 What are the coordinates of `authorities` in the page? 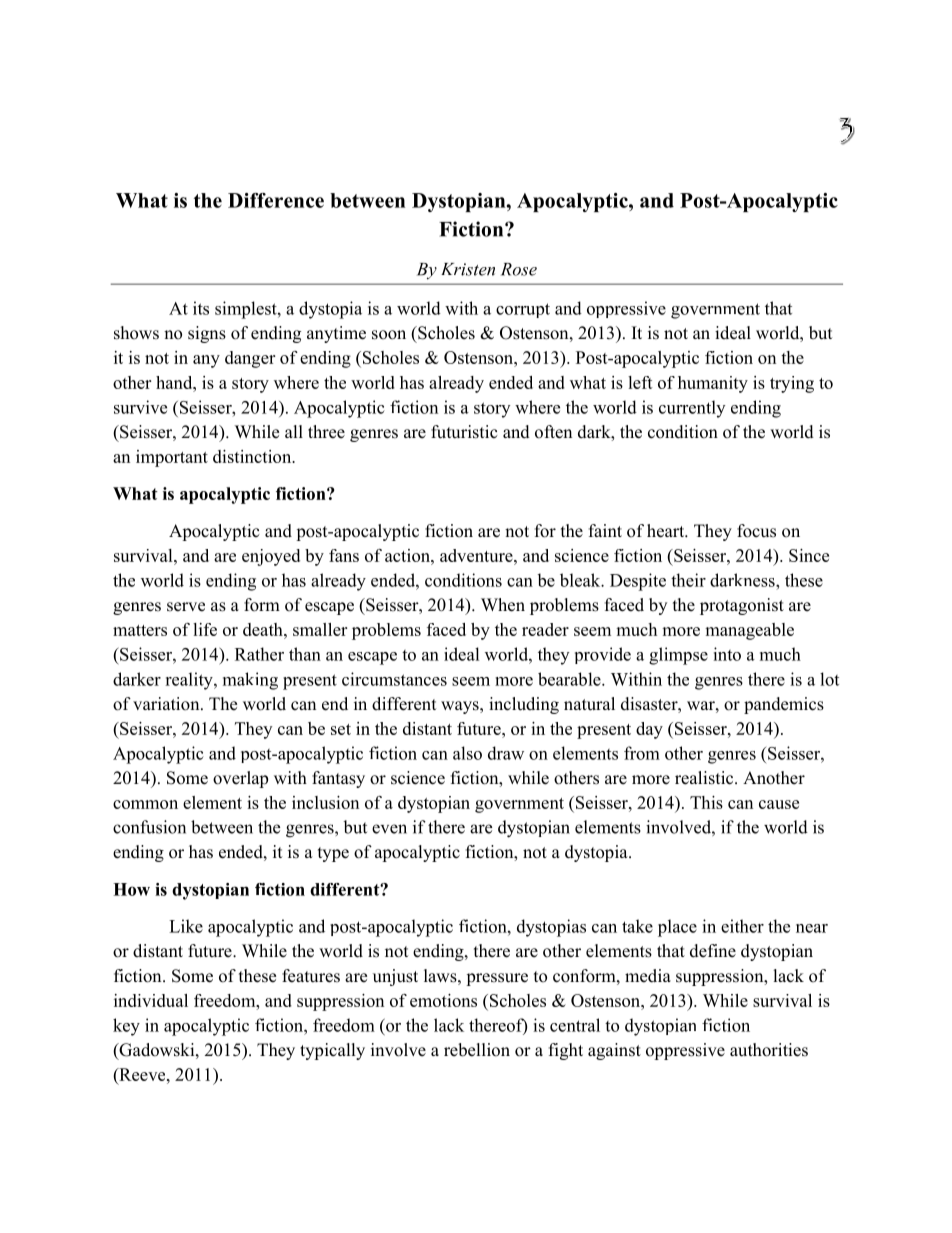 It's located at (769, 1050).
